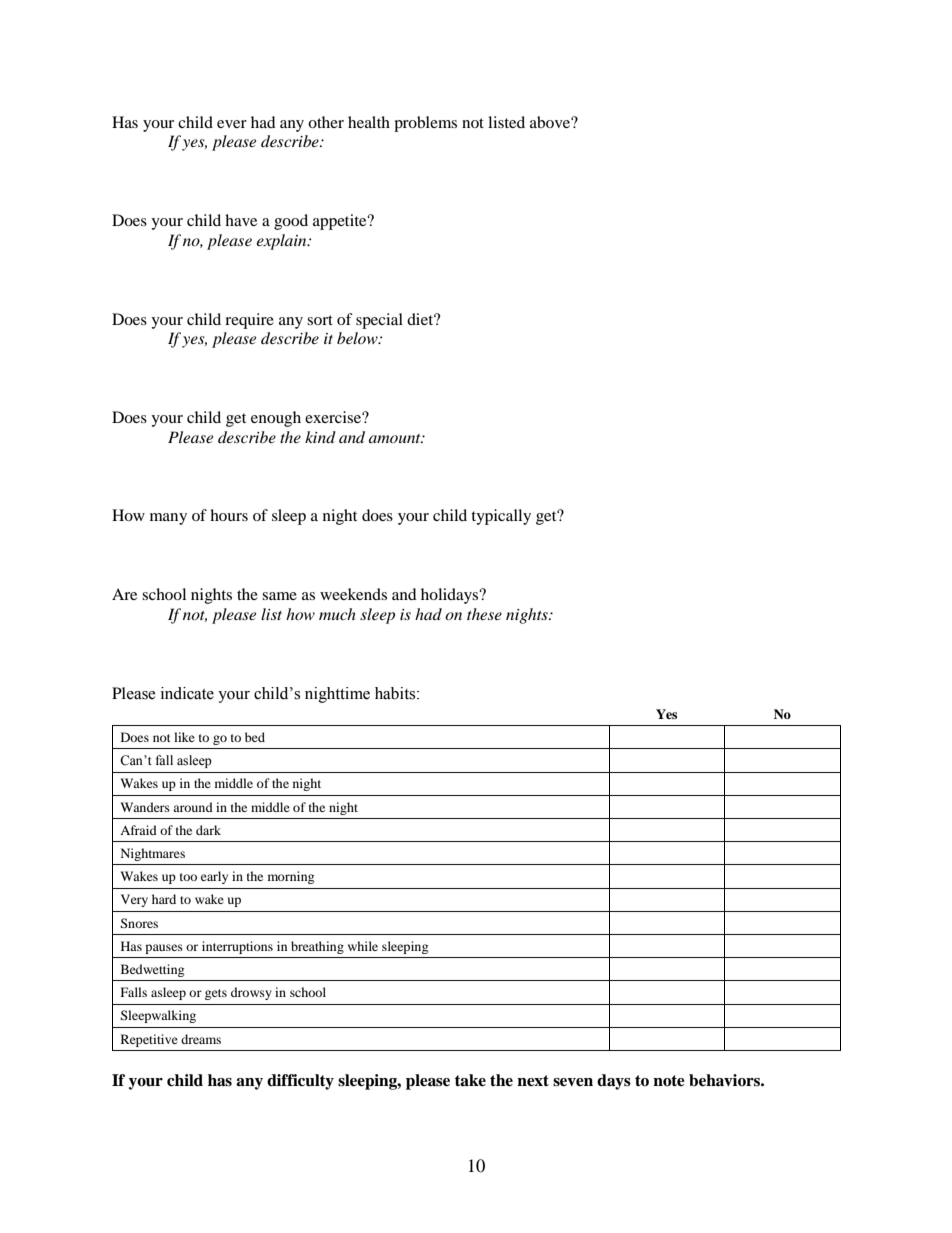 This image has width=952, height=1233. What do you see at coordinates (425, 124) in the image?
I see `problems` at bounding box center [425, 124].
